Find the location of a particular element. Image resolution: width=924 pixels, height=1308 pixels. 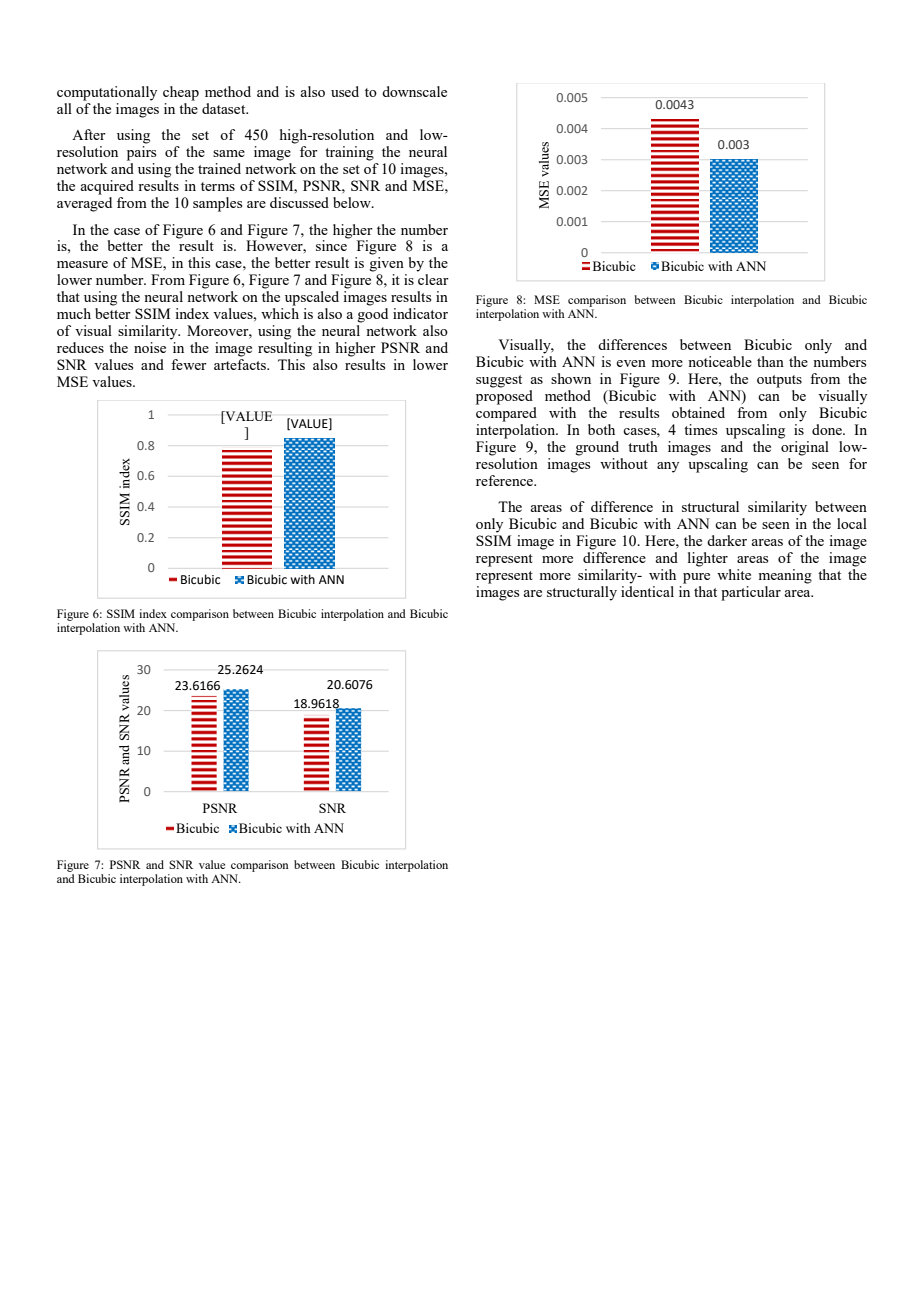

noise is located at coordinates (150, 347).
